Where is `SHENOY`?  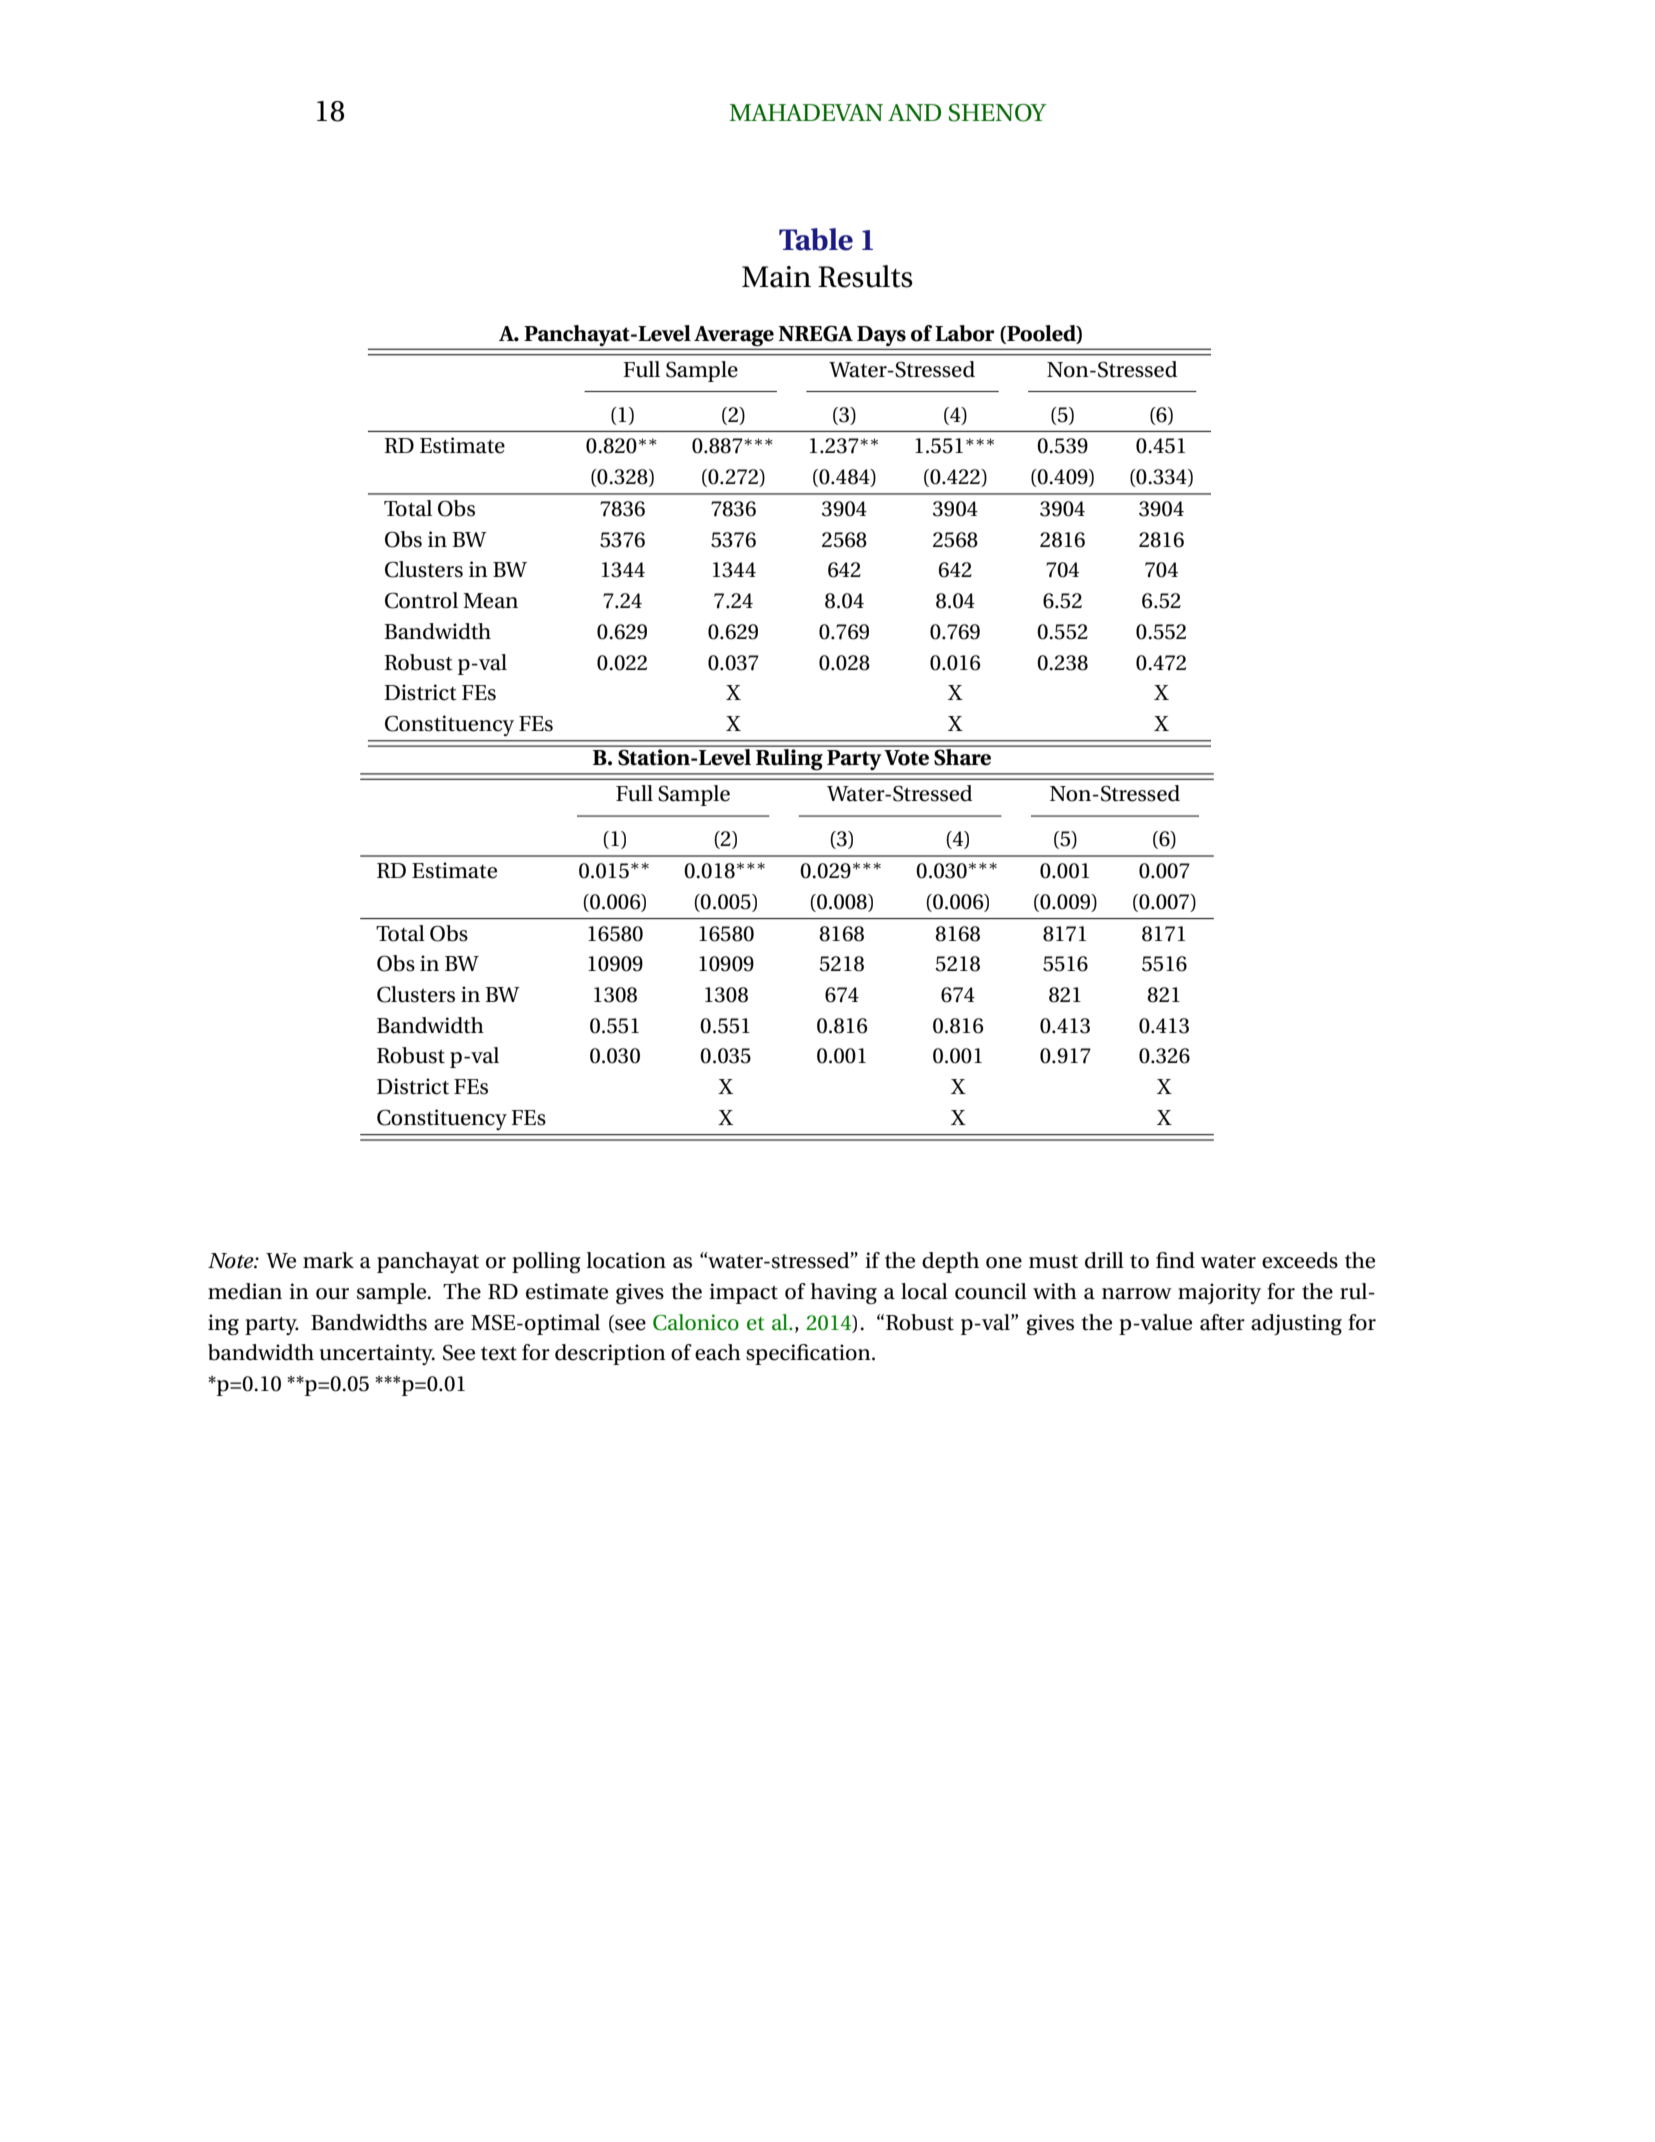 SHENOY is located at coordinates (998, 113).
